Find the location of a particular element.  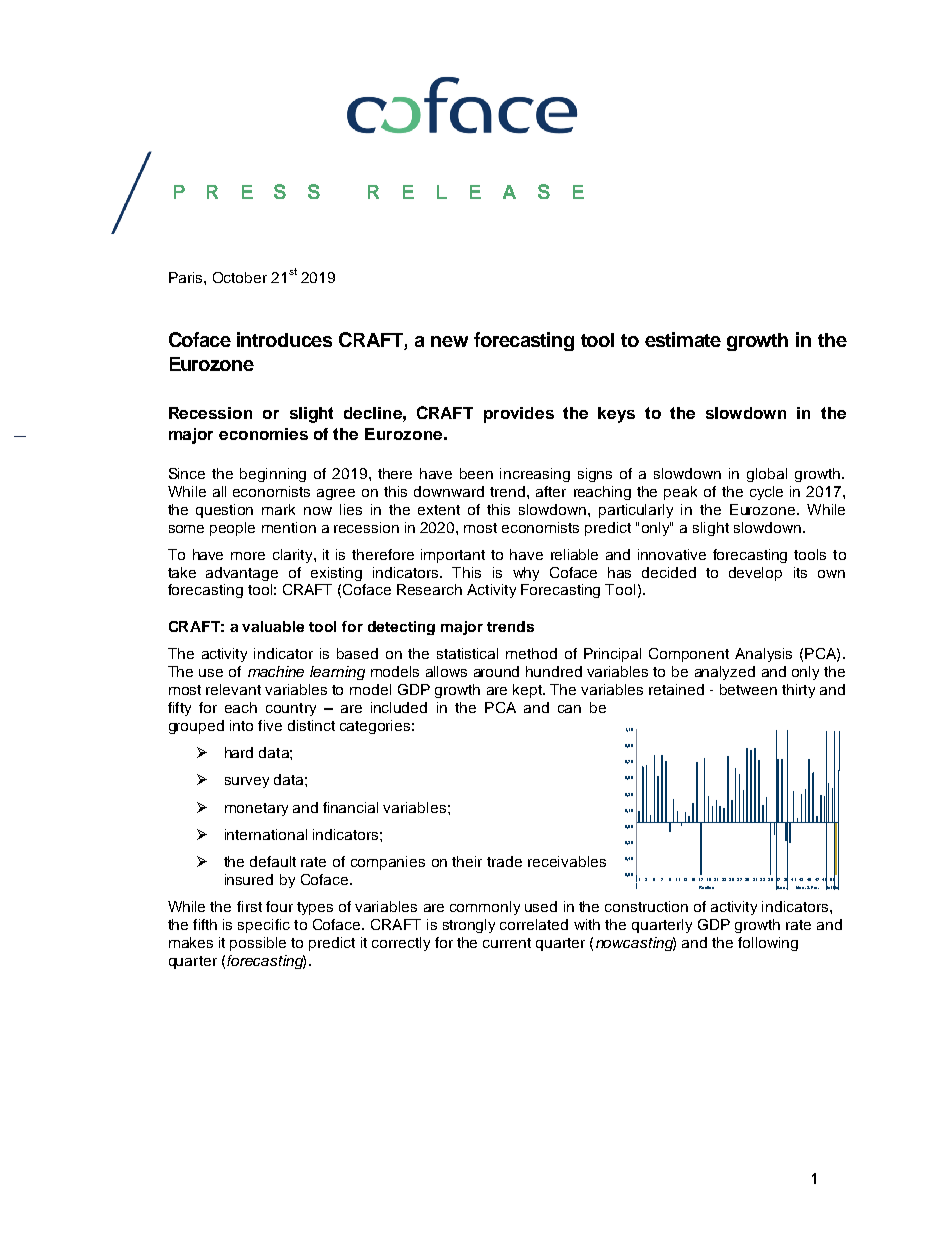

into is located at coordinates (241, 725).
